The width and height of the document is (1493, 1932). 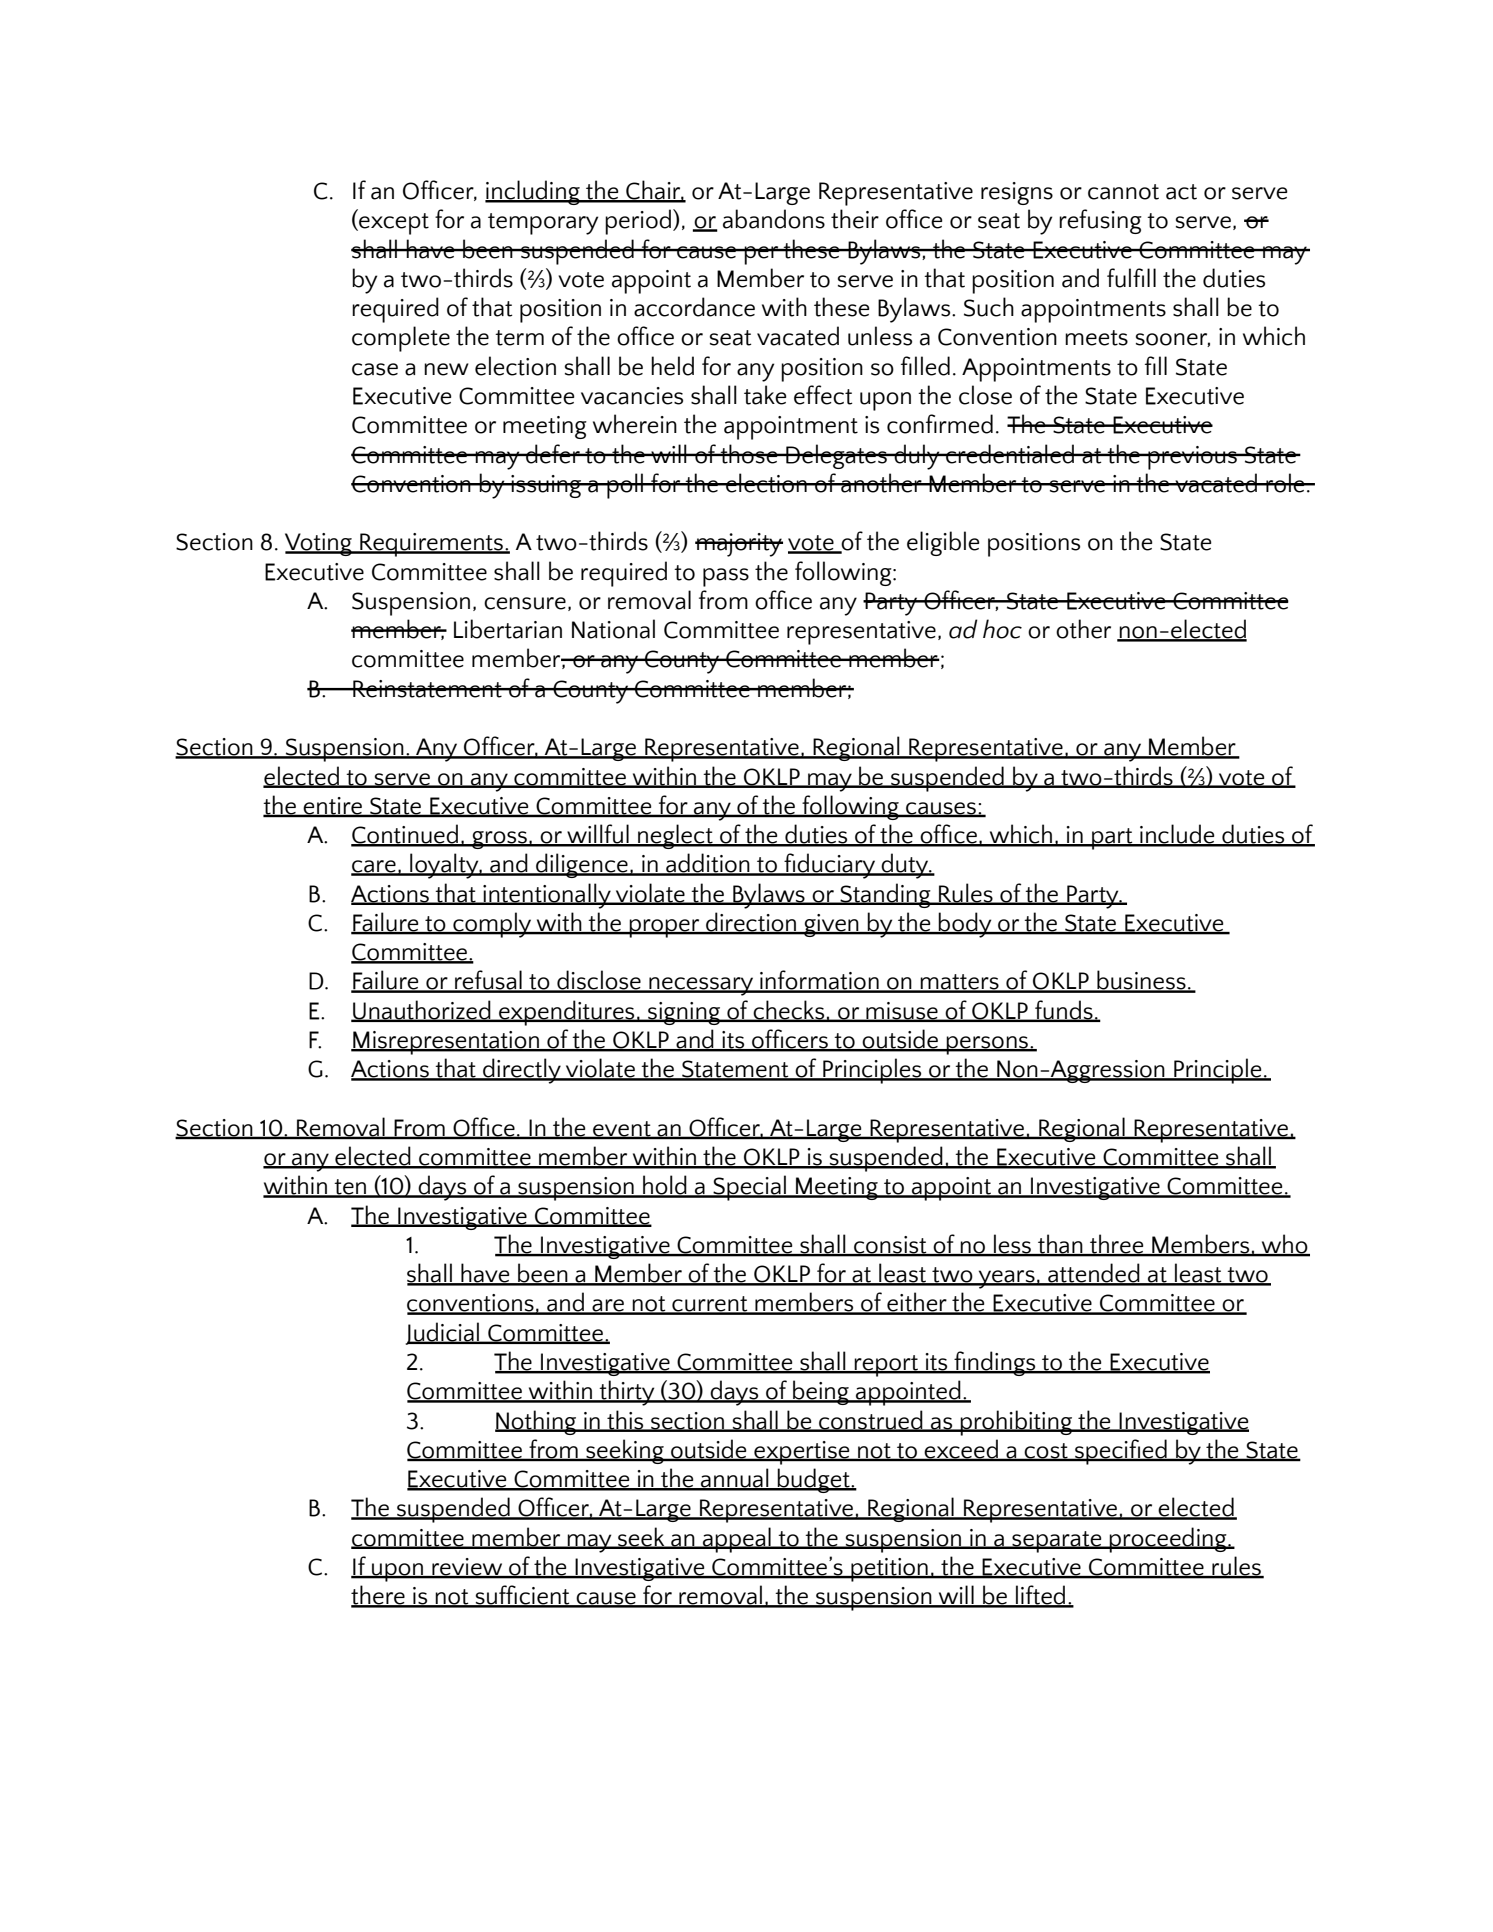 What do you see at coordinates (431, 545) in the document?
I see `Requirements` at bounding box center [431, 545].
